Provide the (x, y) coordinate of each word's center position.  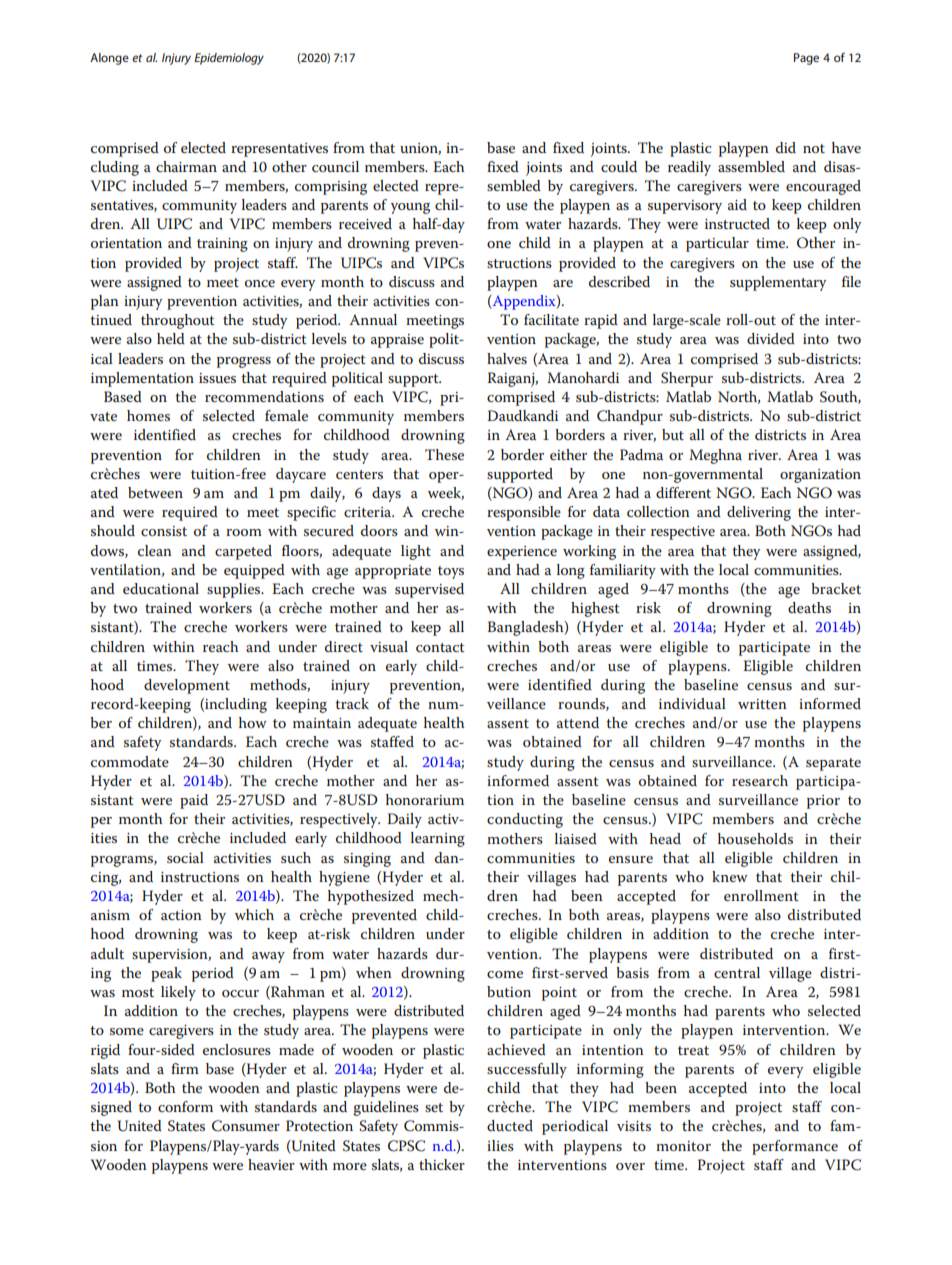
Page (806, 59)
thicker (442, 1164)
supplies (235, 590)
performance (795, 1147)
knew (730, 876)
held (171, 338)
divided (771, 338)
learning (438, 839)
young (410, 208)
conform (185, 1106)
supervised (429, 590)
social (185, 857)
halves (507, 358)
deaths (809, 607)
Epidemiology (229, 59)
